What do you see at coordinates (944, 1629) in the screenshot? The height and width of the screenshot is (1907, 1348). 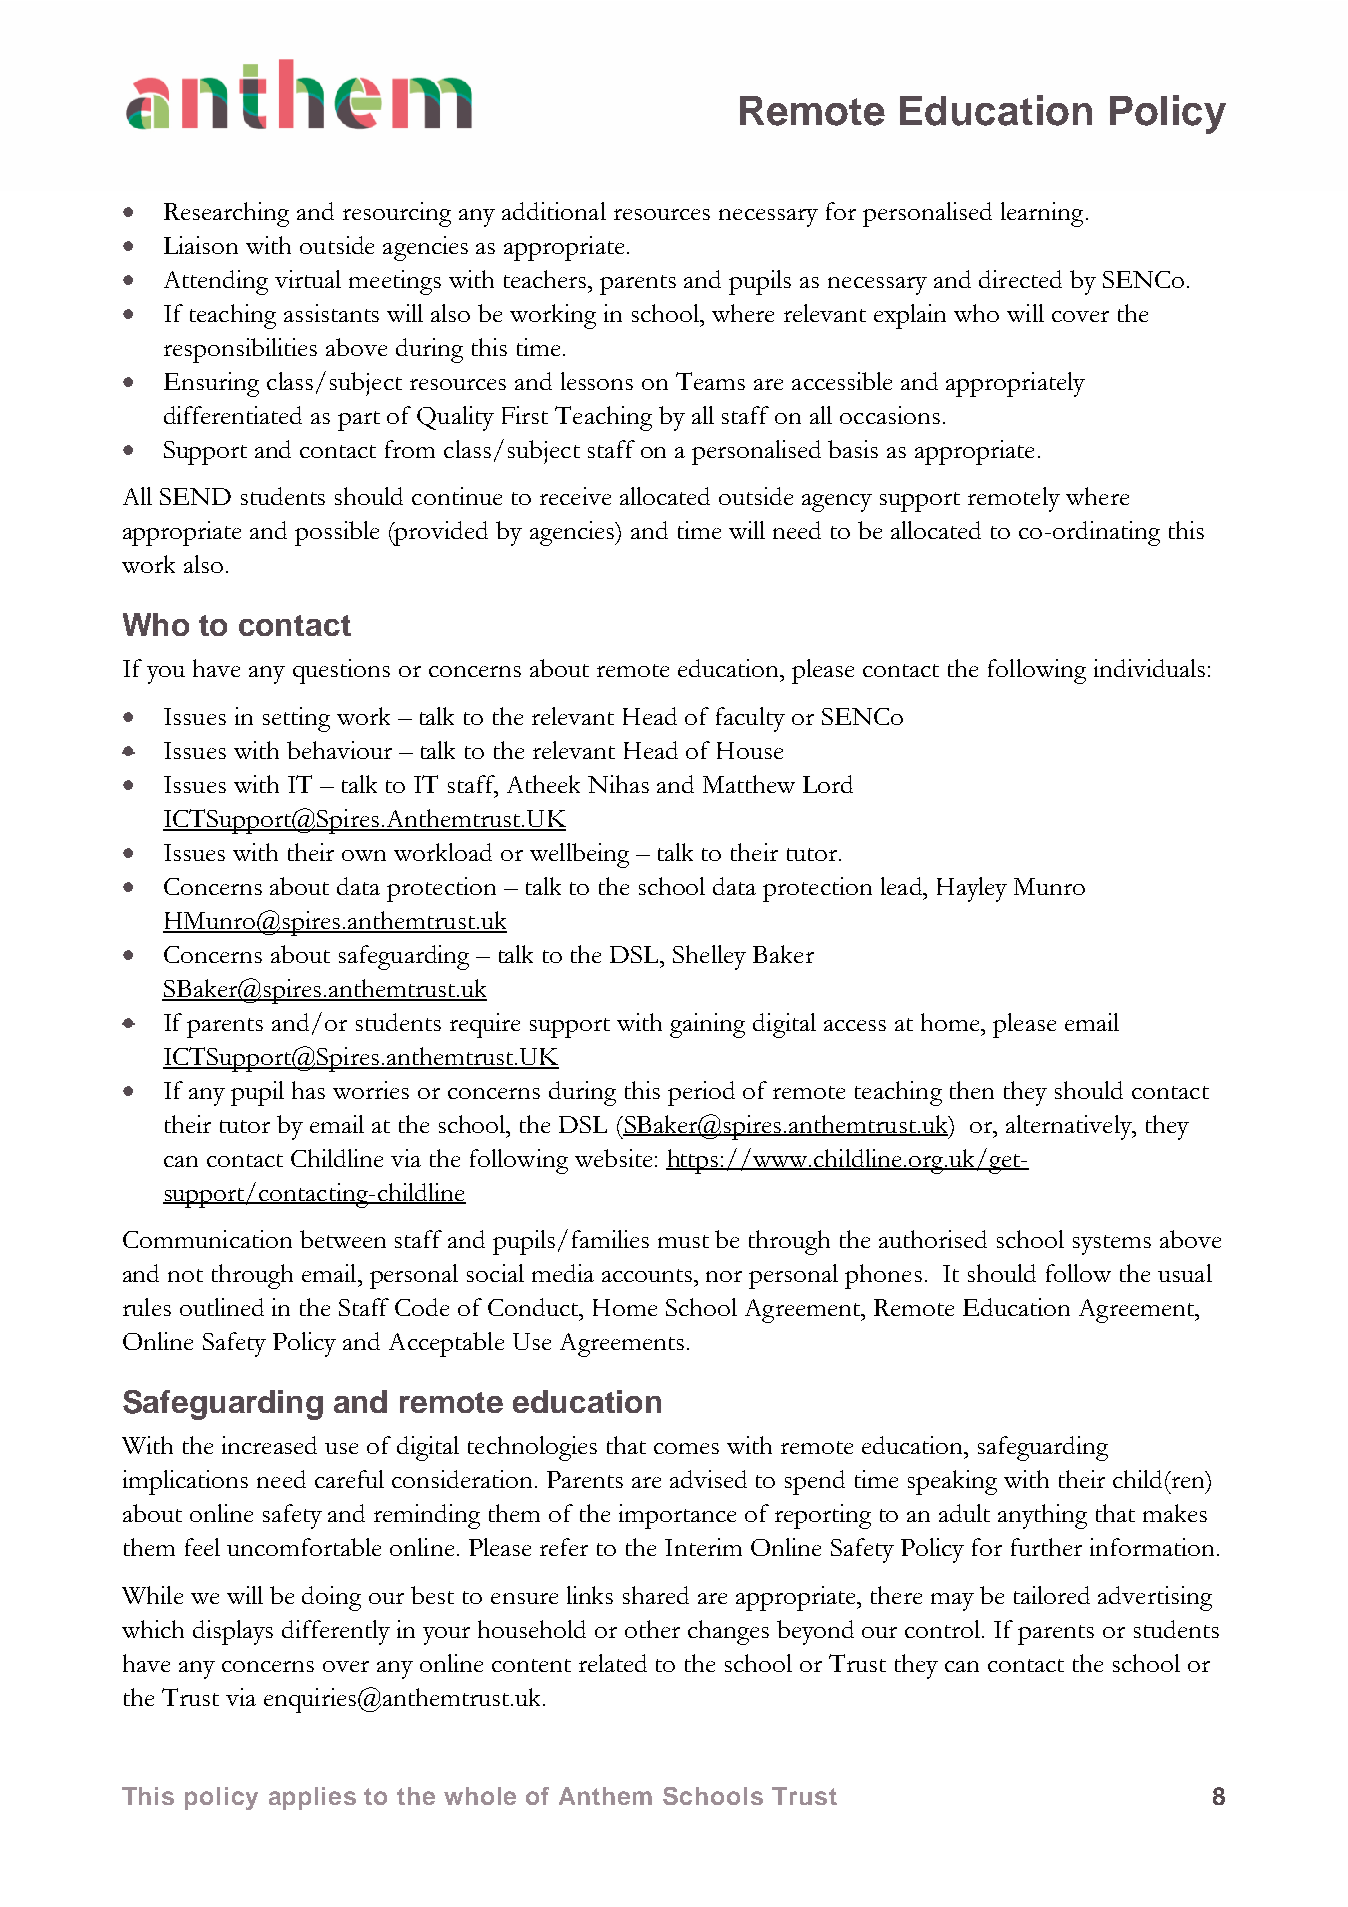 I see `control` at bounding box center [944, 1629].
